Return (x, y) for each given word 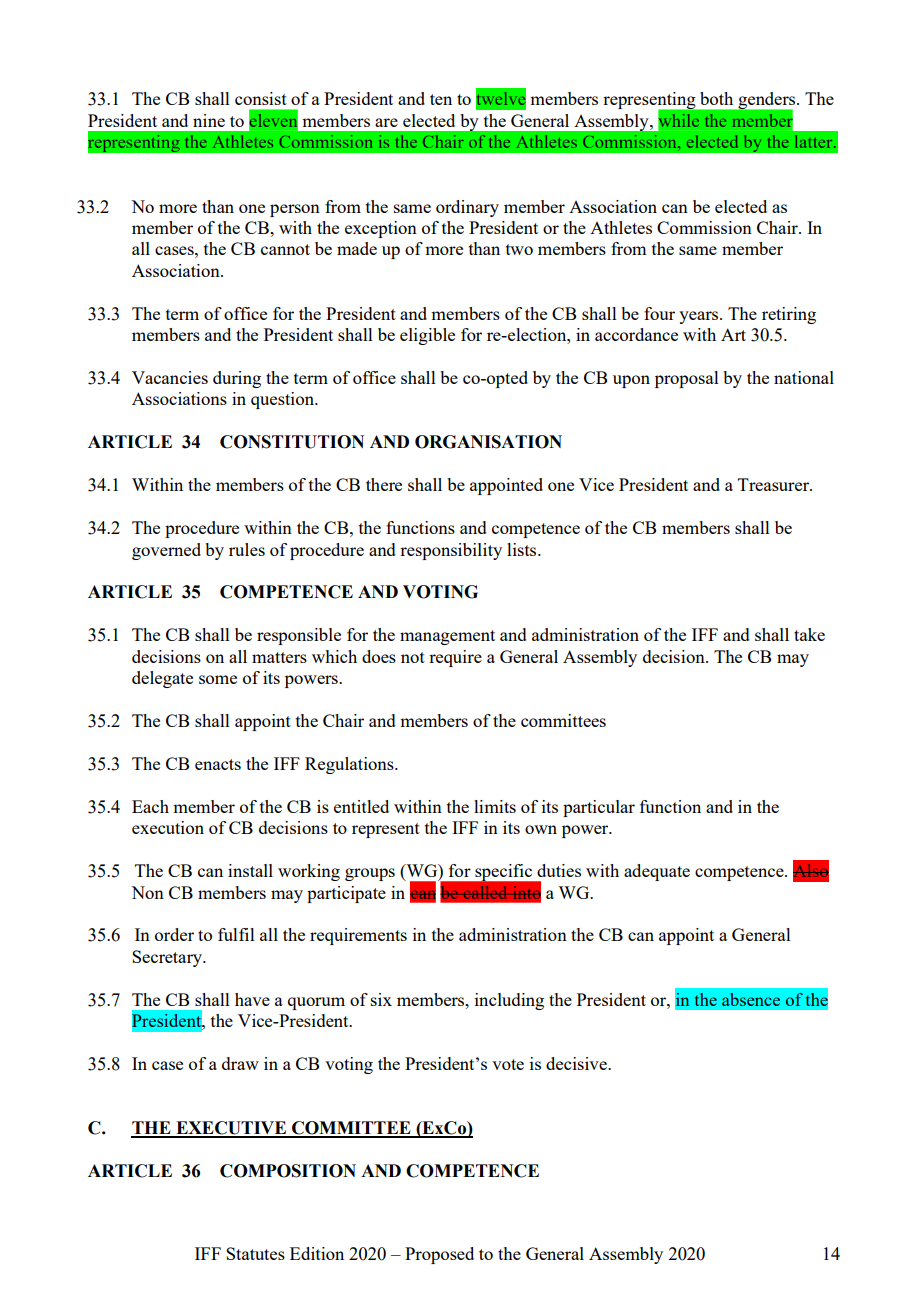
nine (209, 120)
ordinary (467, 208)
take (809, 634)
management (447, 637)
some (218, 679)
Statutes (255, 1253)
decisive (577, 1063)
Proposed (439, 1255)
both (716, 98)
